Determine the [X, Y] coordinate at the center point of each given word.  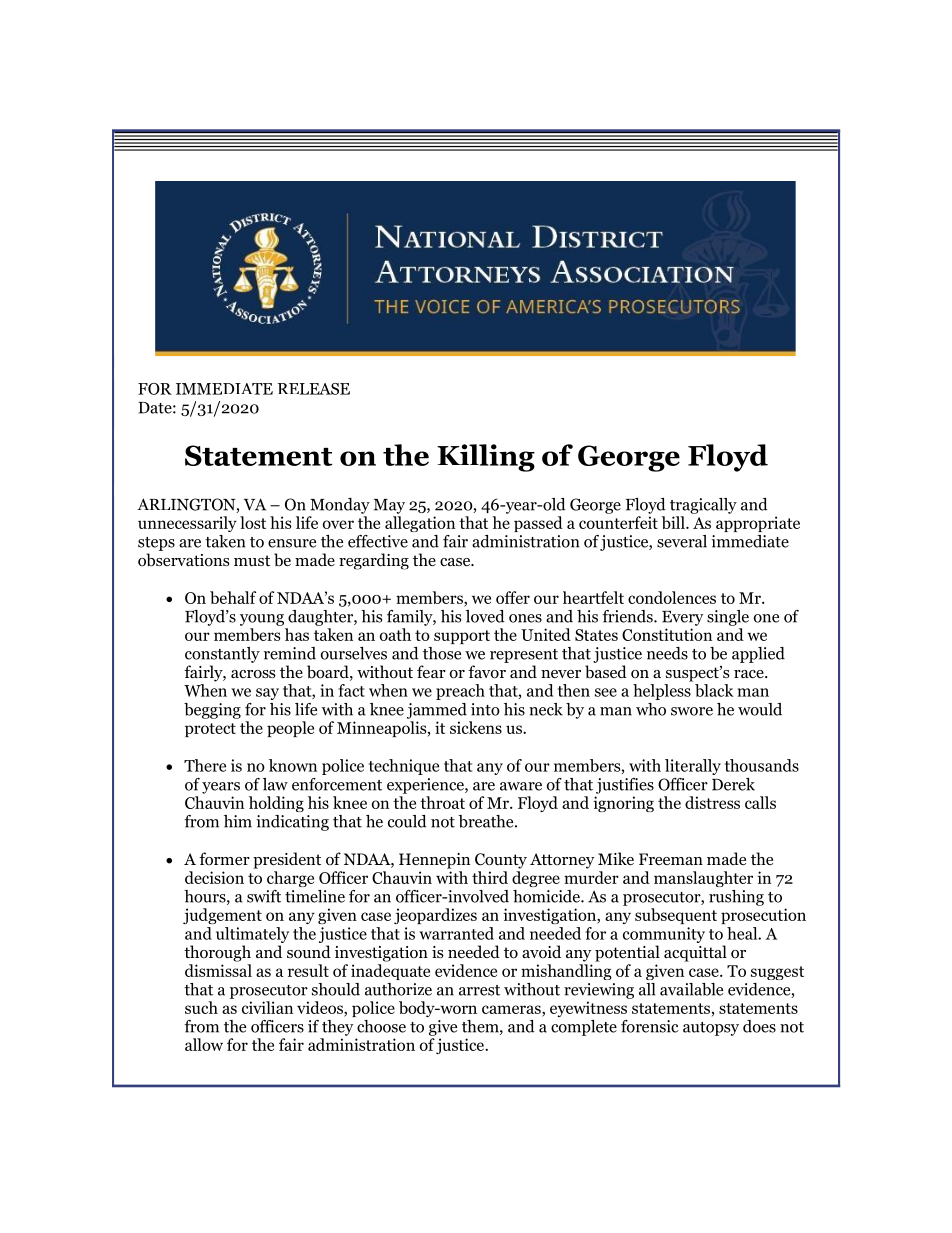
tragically [703, 506]
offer [513, 597]
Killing [486, 458]
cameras [512, 1009]
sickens [476, 727]
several [682, 541]
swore [692, 711]
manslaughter [703, 879]
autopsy [711, 1029]
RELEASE [314, 389]
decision [214, 877]
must [252, 560]
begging [212, 711]
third [490, 877]
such [201, 1007]
